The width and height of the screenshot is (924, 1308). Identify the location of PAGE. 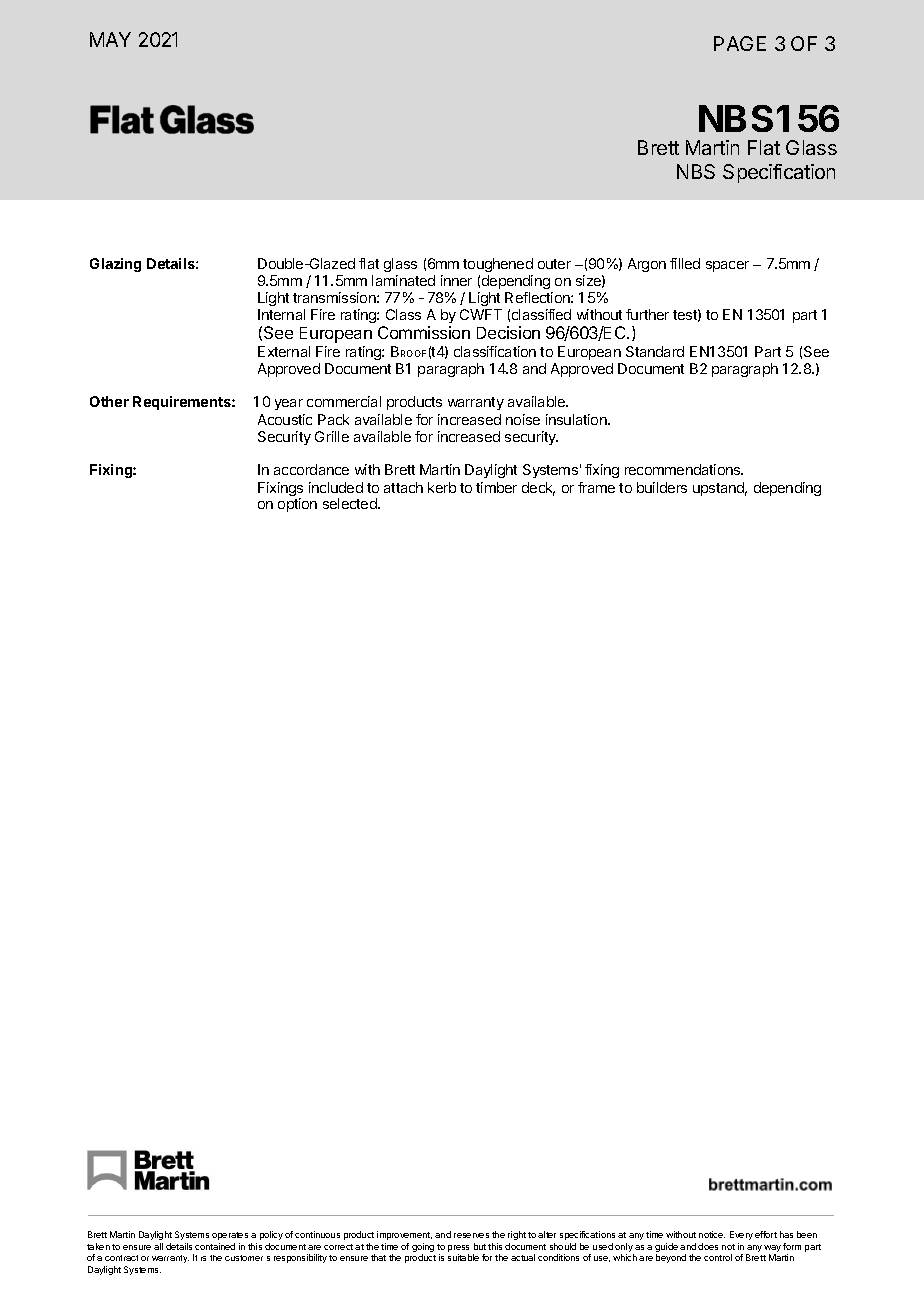
(740, 43).
